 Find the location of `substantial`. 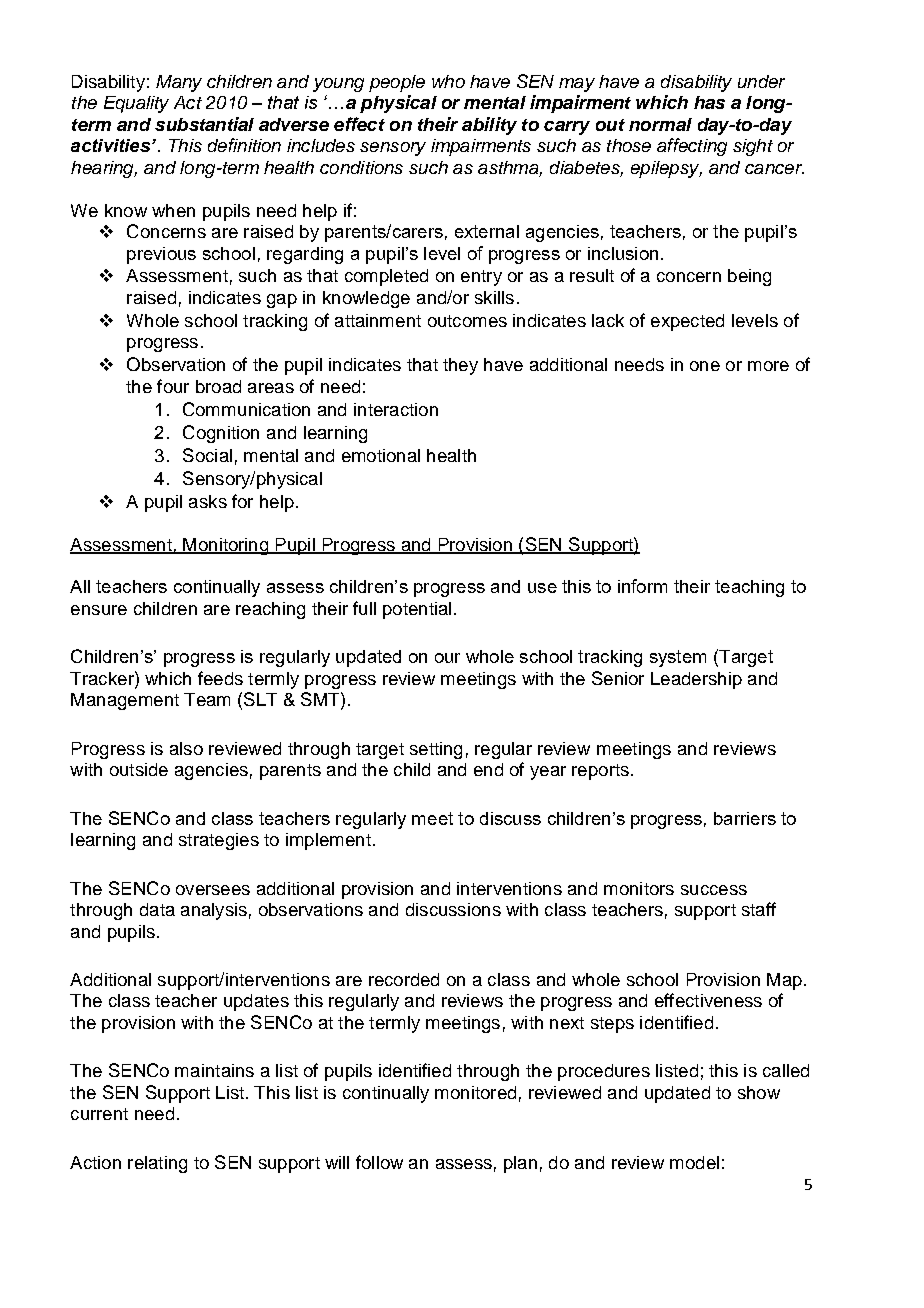

substantial is located at coordinates (204, 124).
